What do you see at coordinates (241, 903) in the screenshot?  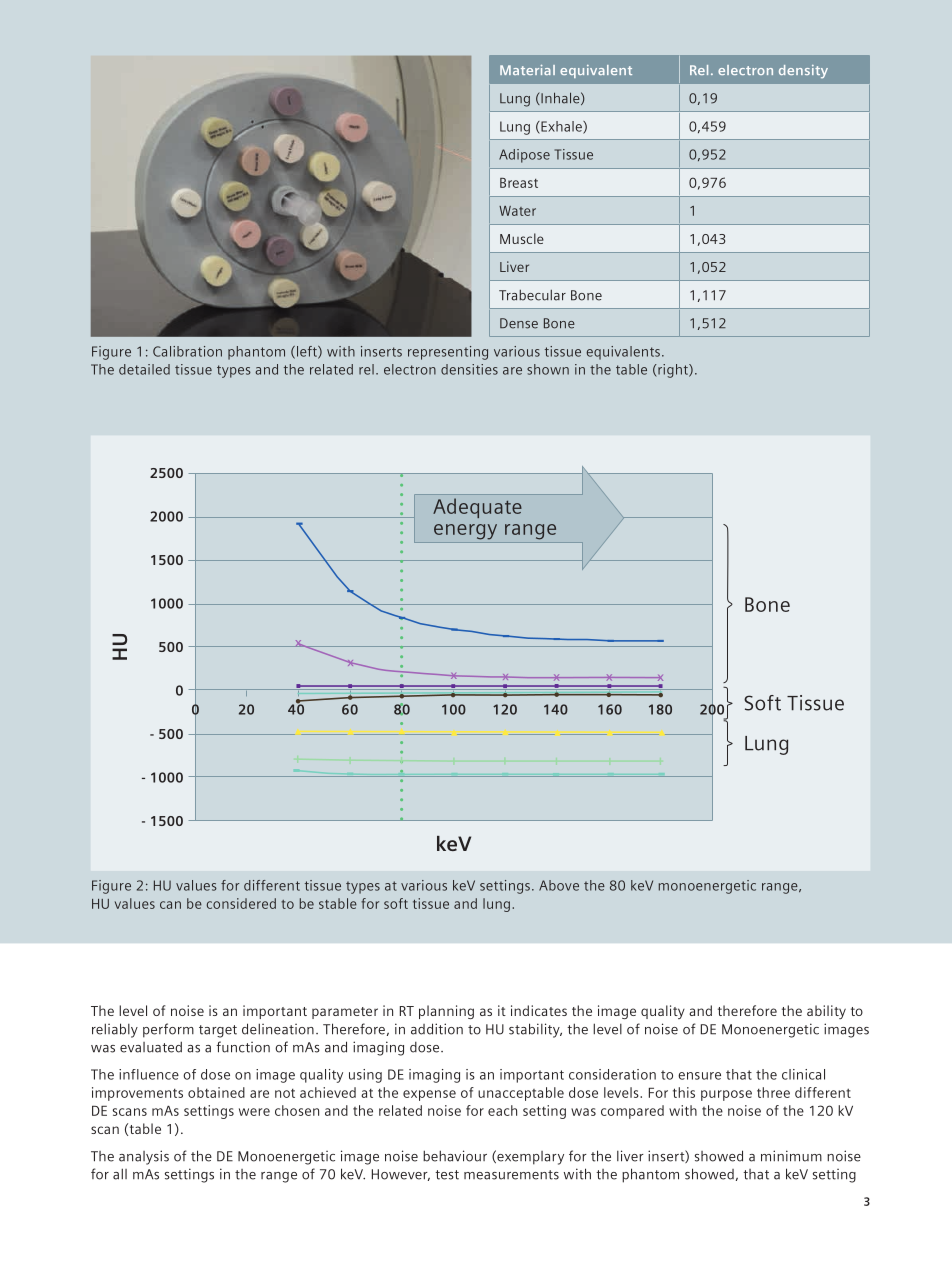 I see `considered` at bounding box center [241, 903].
